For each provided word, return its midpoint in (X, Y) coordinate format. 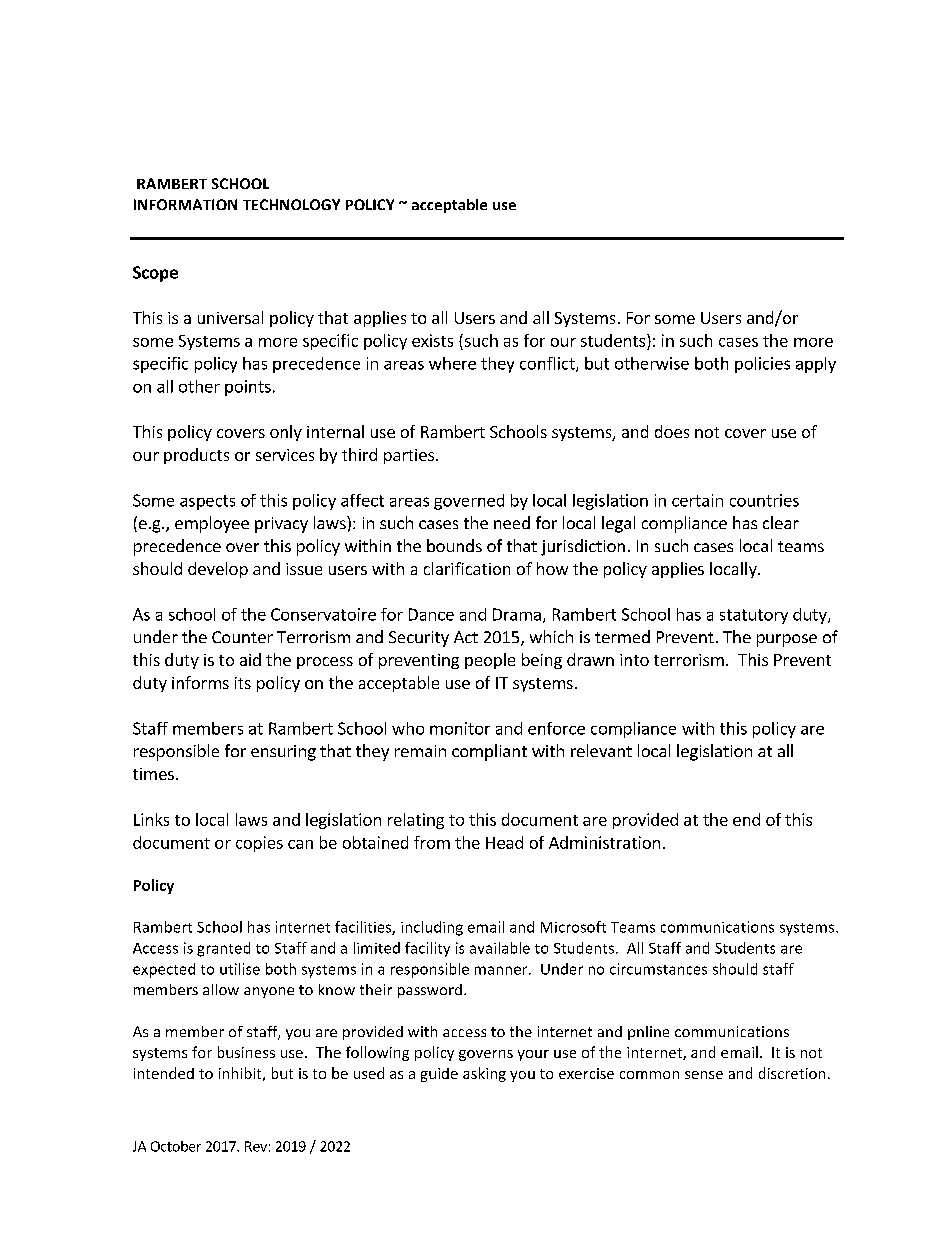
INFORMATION (185, 204)
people (490, 661)
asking (484, 1074)
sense (704, 1075)
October (176, 1146)
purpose (787, 640)
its (243, 683)
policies (762, 365)
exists (432, 340)
